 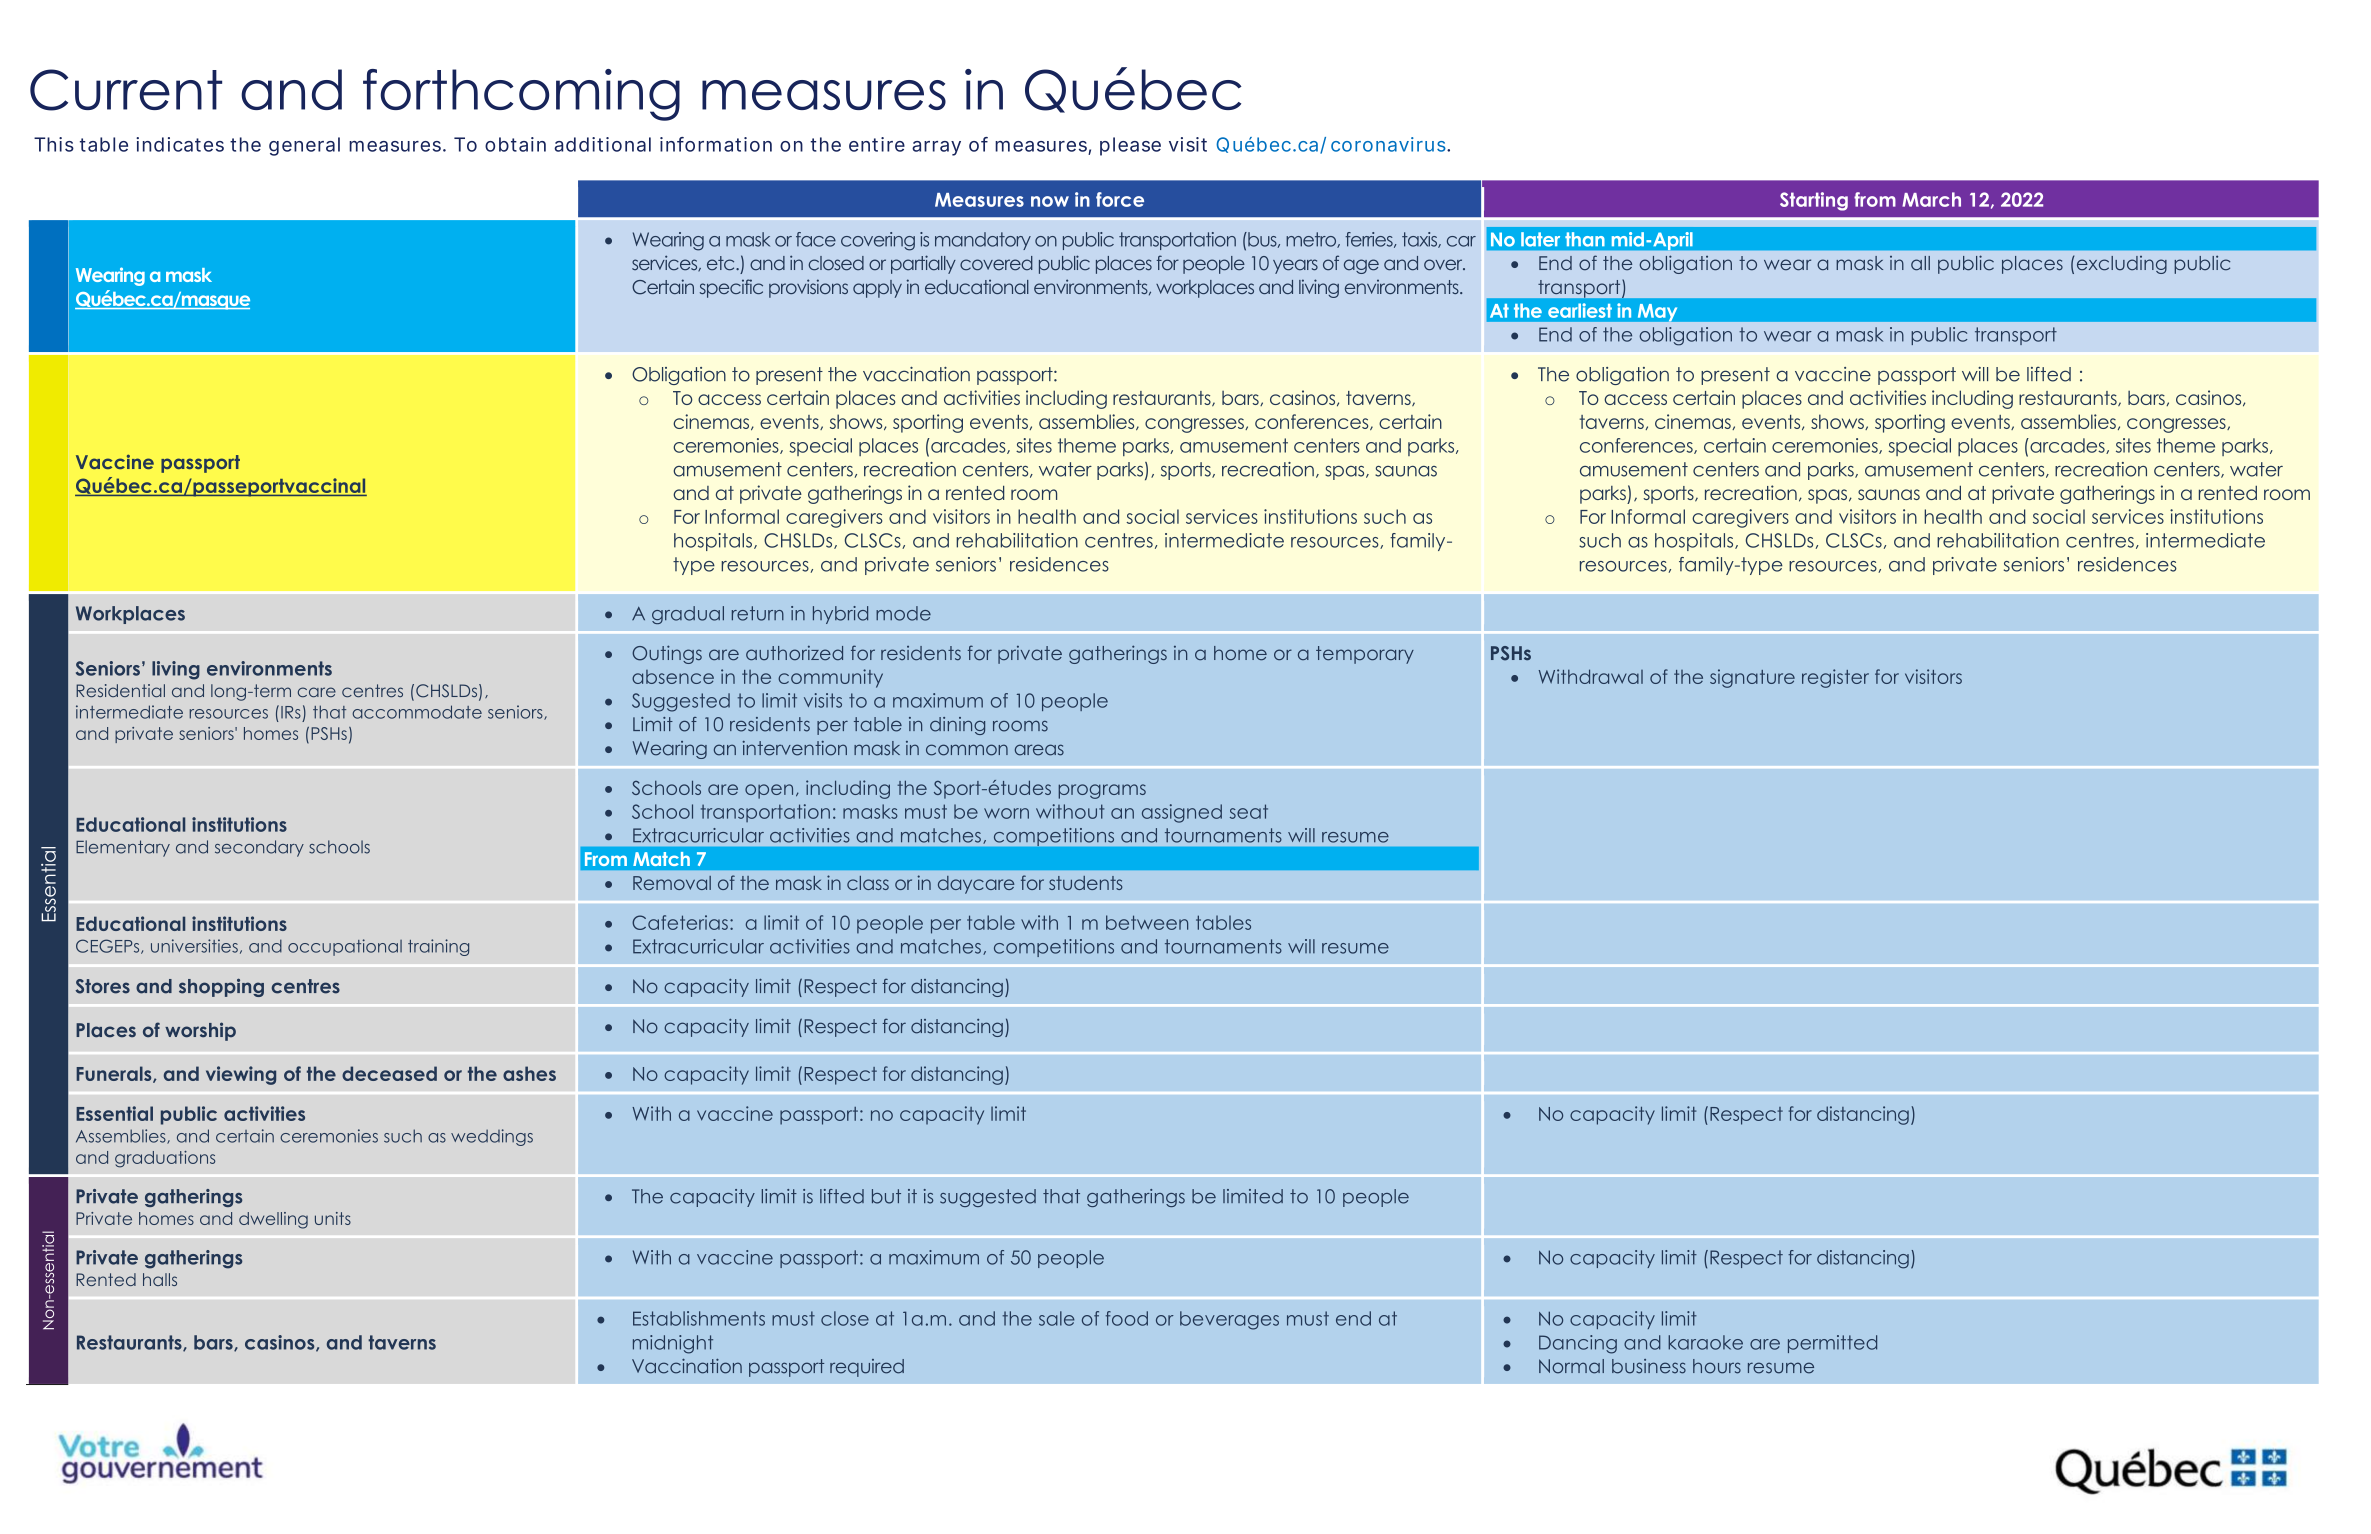 What do you see at coordinates (1130, 146) in the screenshot?
I see `please` at bounding box center [1130, 146].
